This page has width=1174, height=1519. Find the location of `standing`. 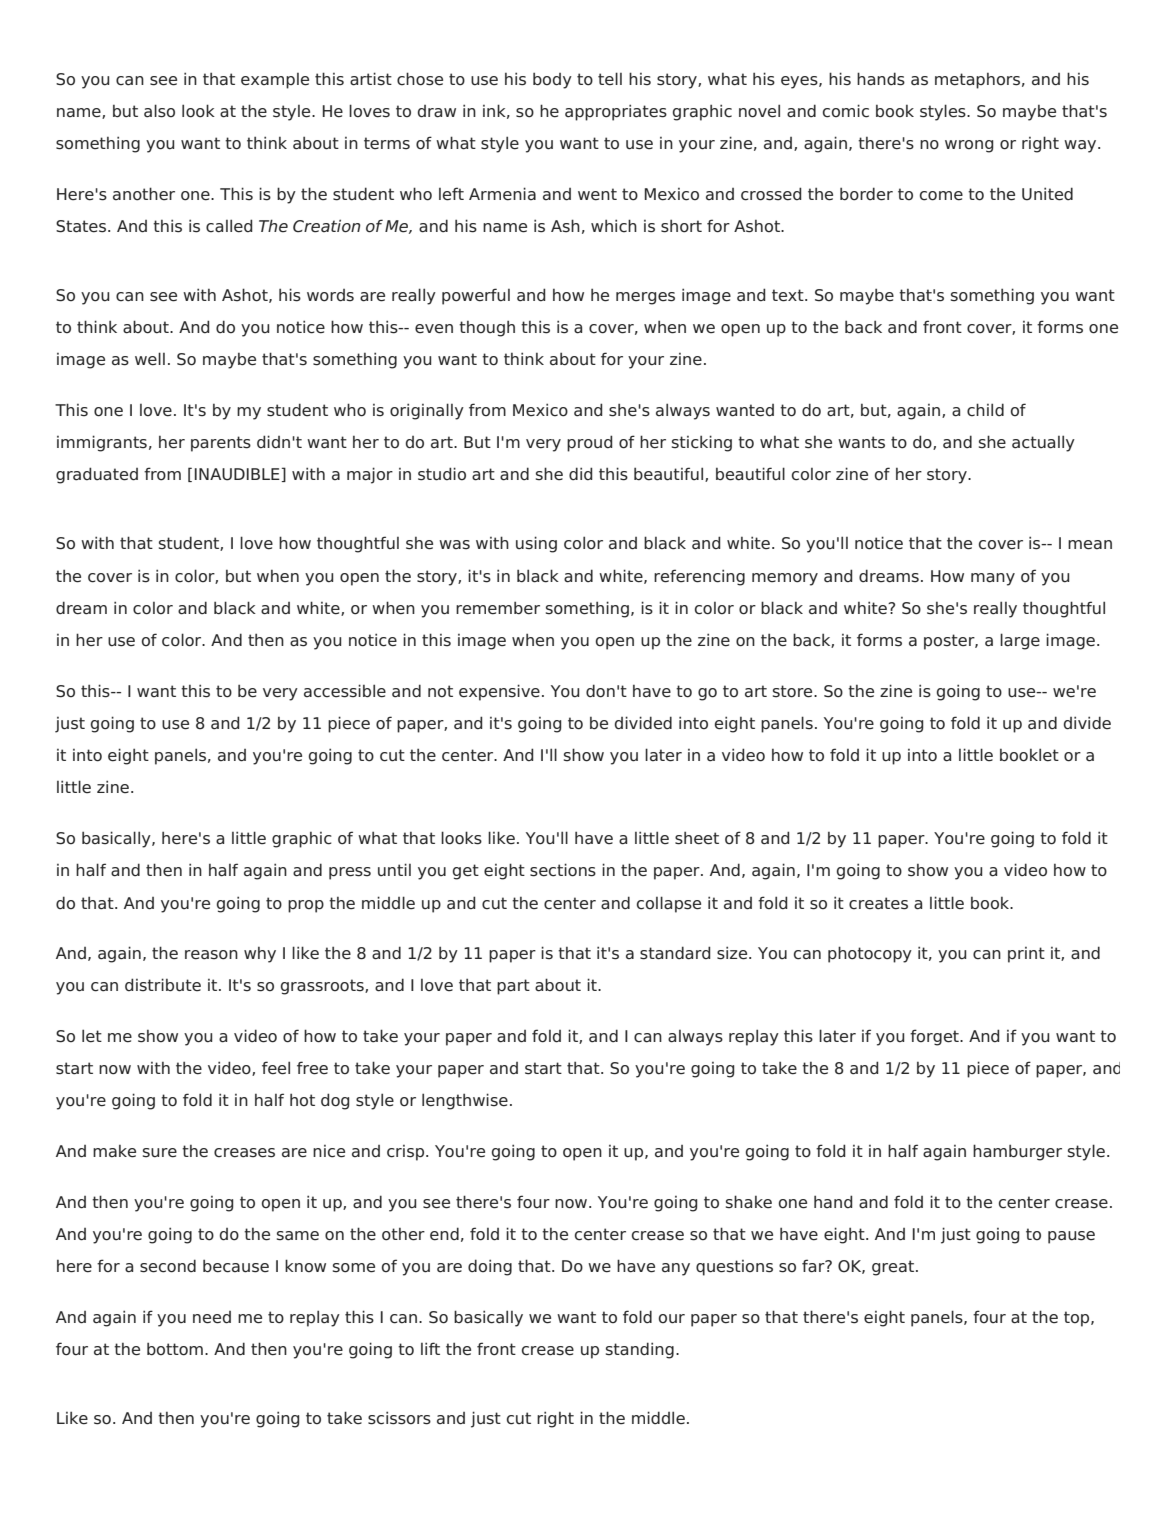

standing is located at coordinates (640, 1350).
